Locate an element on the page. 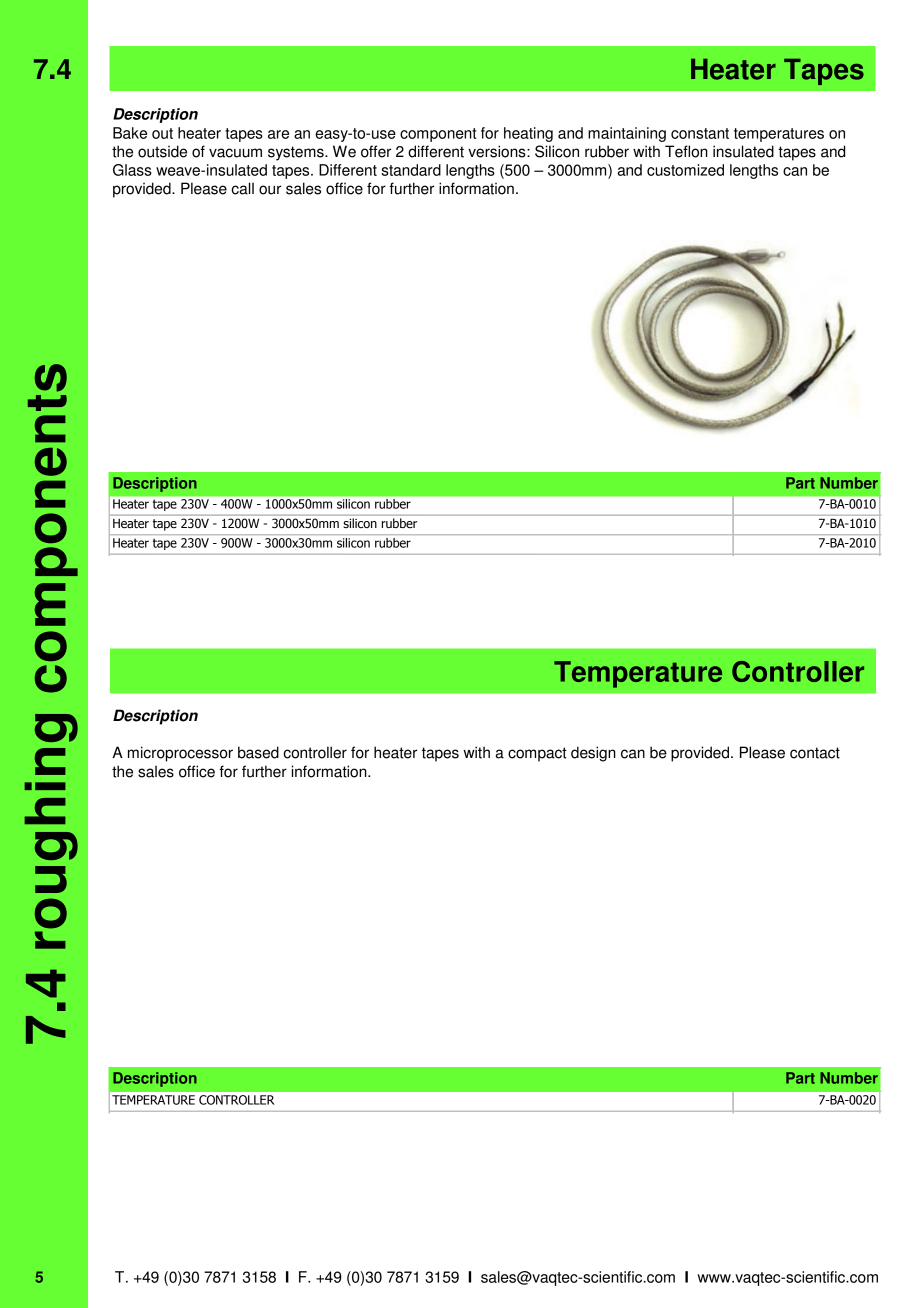  our is located at coordinates (270, 190).
